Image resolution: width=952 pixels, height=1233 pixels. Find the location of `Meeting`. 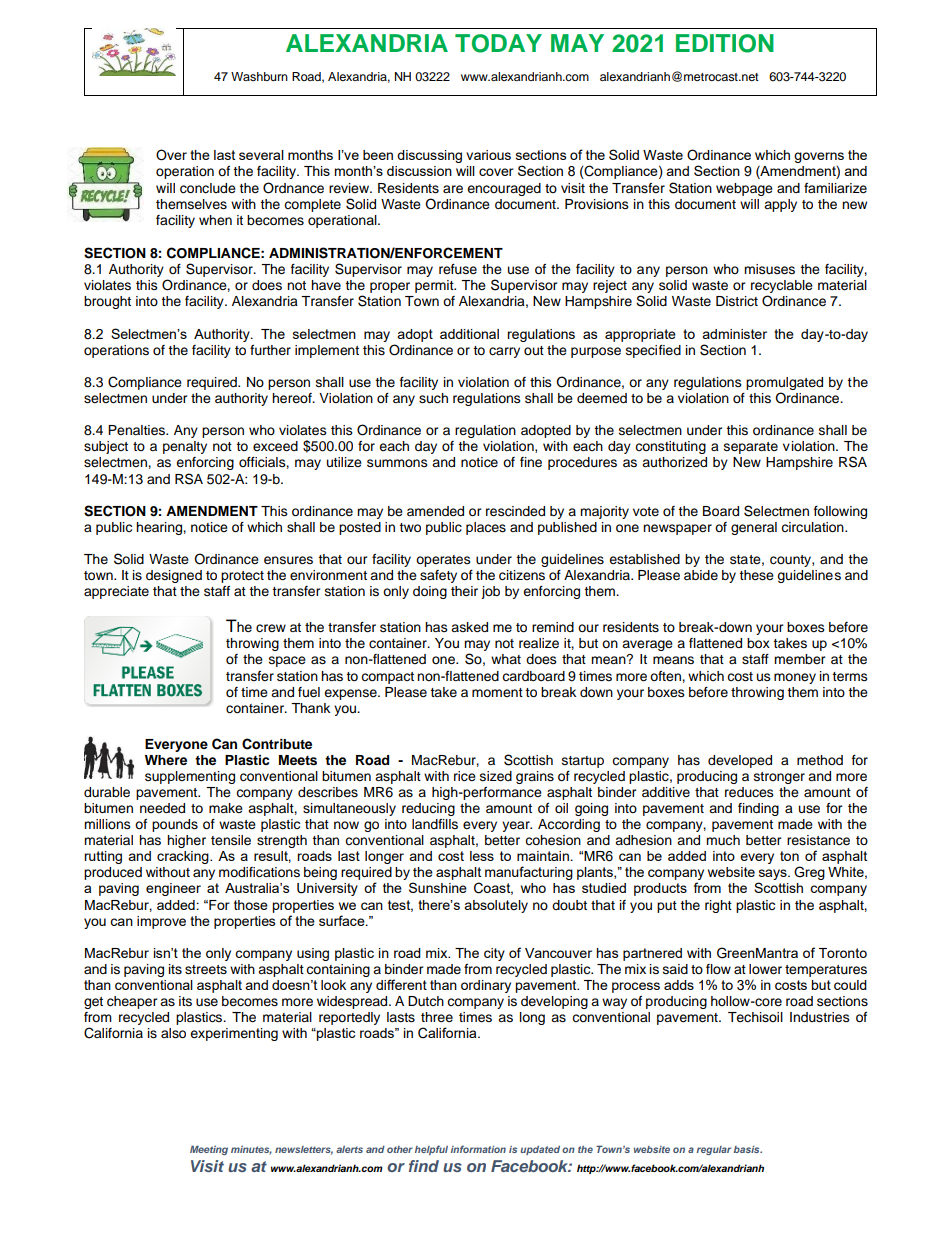

Meeting is located at coordinates (209, 1150).
